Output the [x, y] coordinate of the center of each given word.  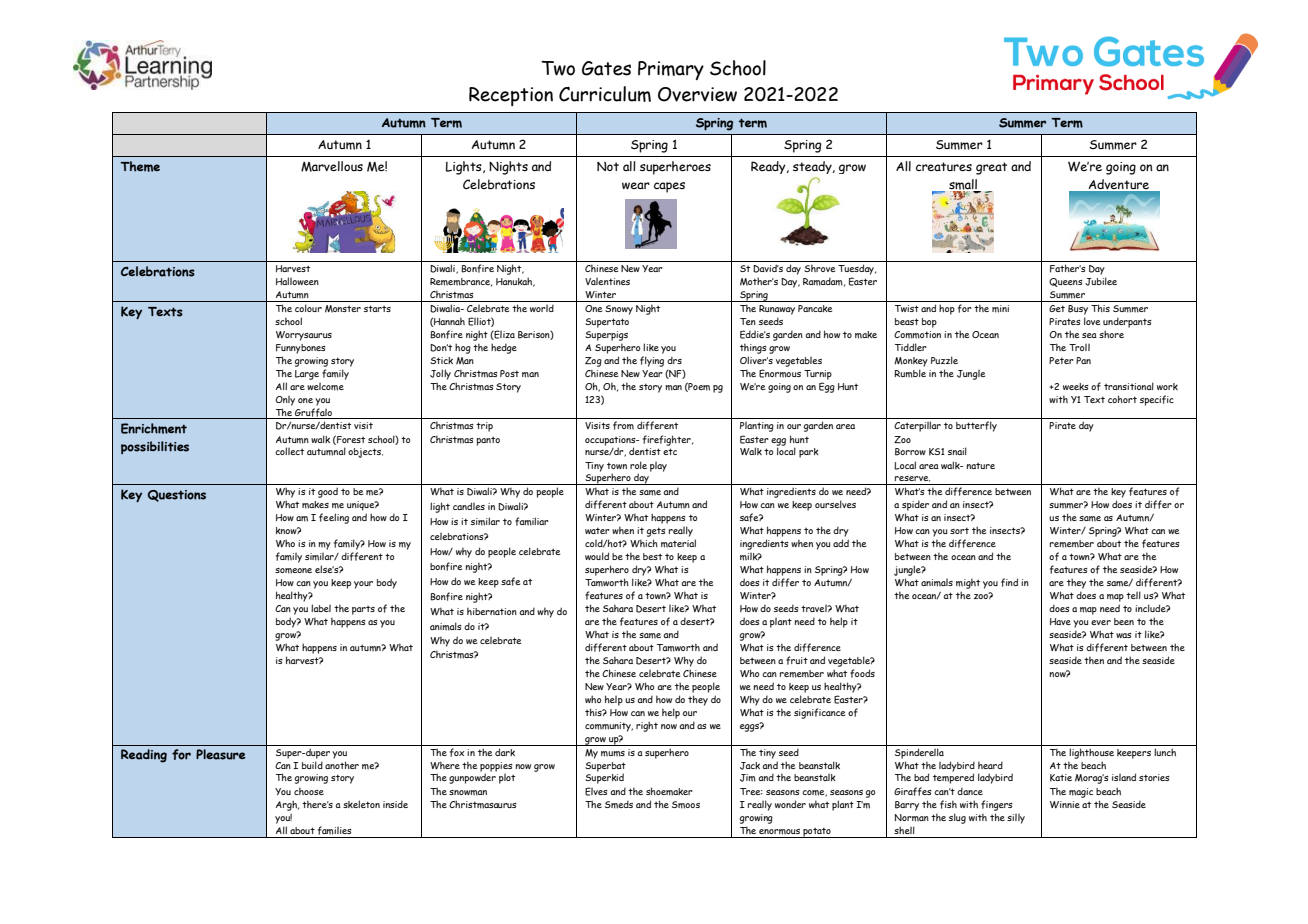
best [652, 556]
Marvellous [332, 166]
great [991, 168]
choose [309, 791]
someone [293, 571]
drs [674, 360]
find [1009, 582]
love [1092, 321]
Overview [697, 94]
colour [308, 308]
